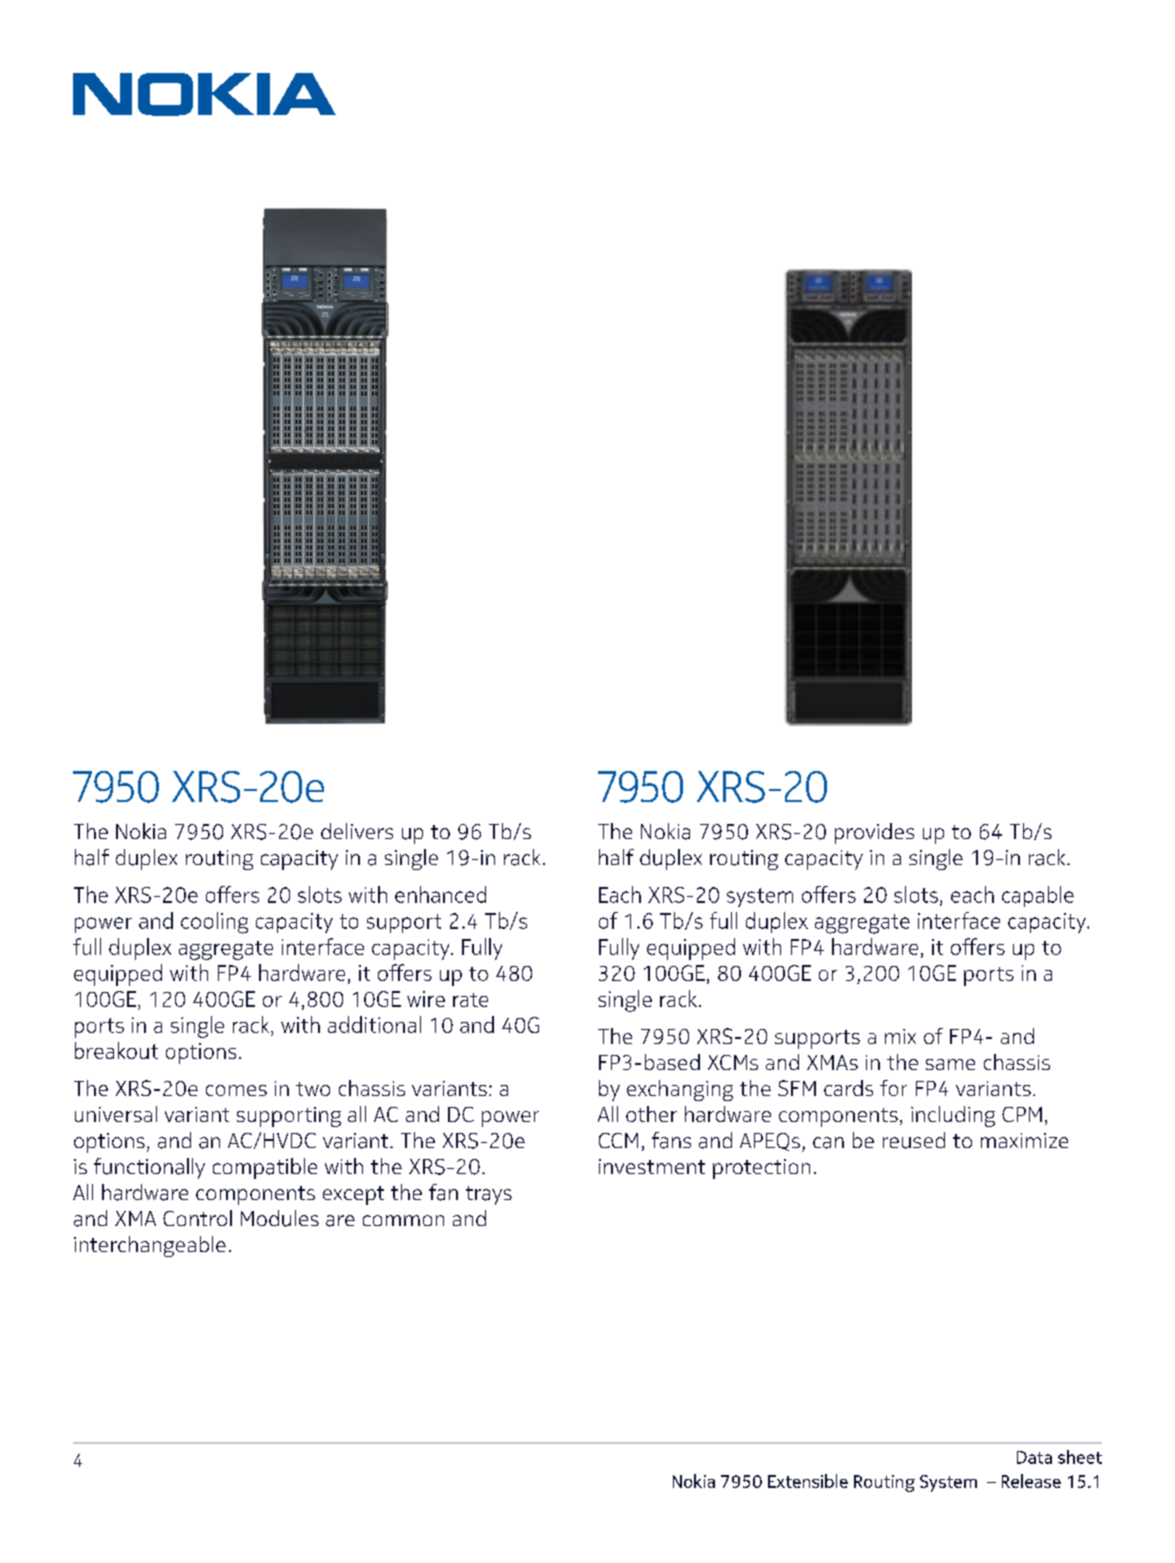 The width and height of the screenshot is (1175, 1563). Describe the element at coordinates (1034, 1457) in the screenshot. I see `Data` at that location.
